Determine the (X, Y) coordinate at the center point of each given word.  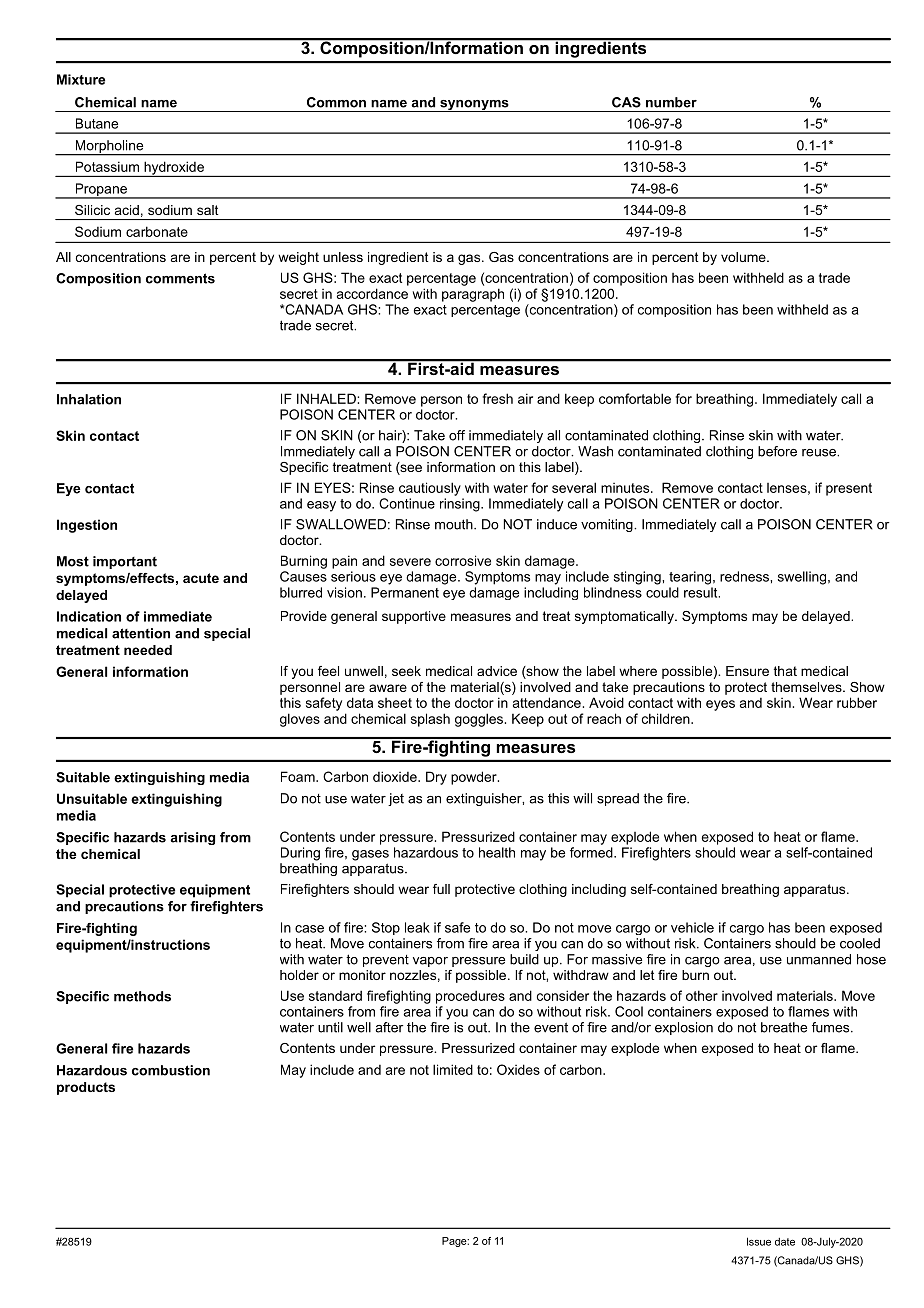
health (497, 852)
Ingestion (87, 526)
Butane (97, 123)
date (785, 1242)
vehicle (692, 927)
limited (453, 1069)
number (671, 102)
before (777, 451)
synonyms (474, 106)
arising (192, 838)
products (86, 1088)
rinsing (461, 505)
